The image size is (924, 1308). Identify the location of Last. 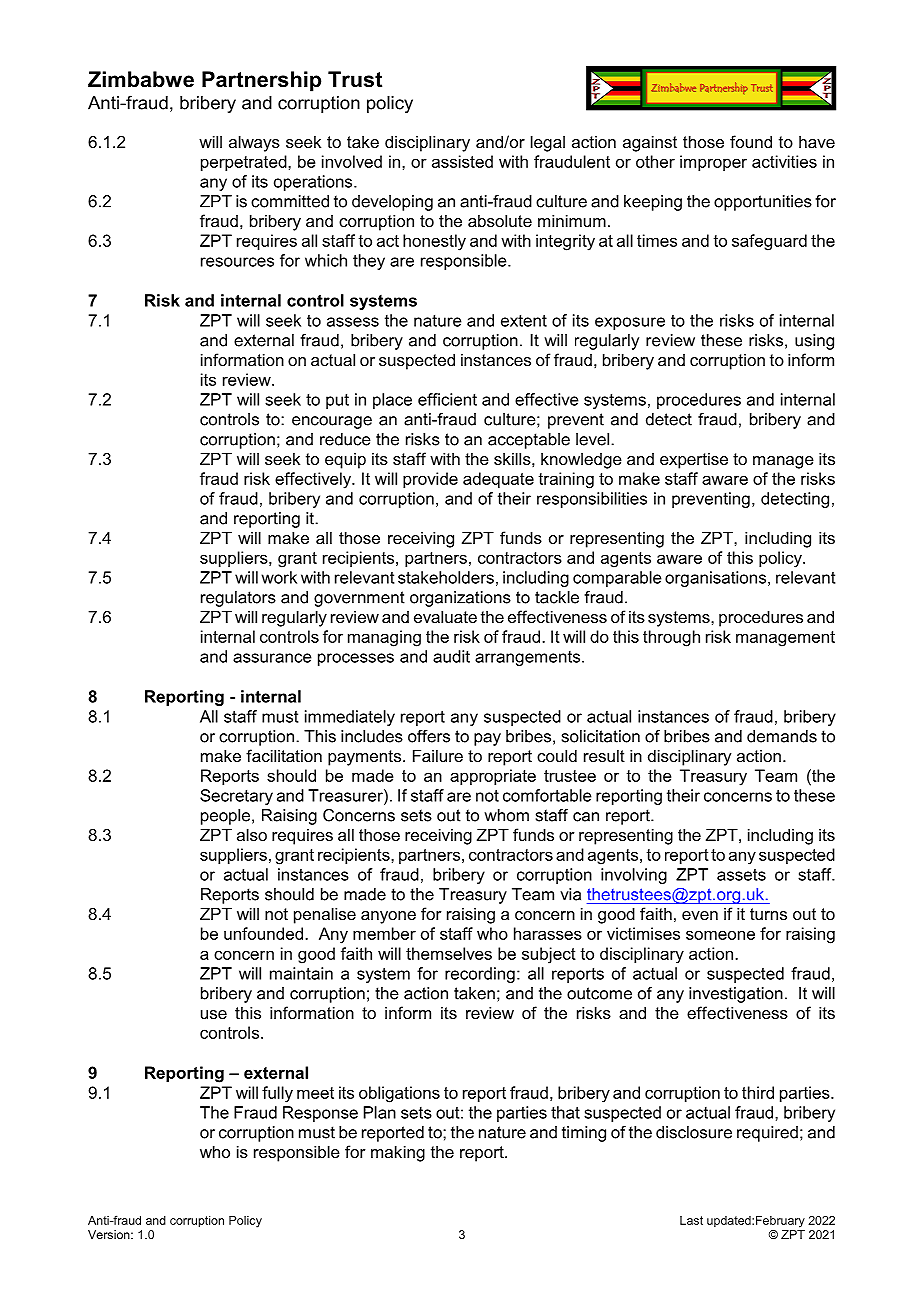
(691, 1220).
